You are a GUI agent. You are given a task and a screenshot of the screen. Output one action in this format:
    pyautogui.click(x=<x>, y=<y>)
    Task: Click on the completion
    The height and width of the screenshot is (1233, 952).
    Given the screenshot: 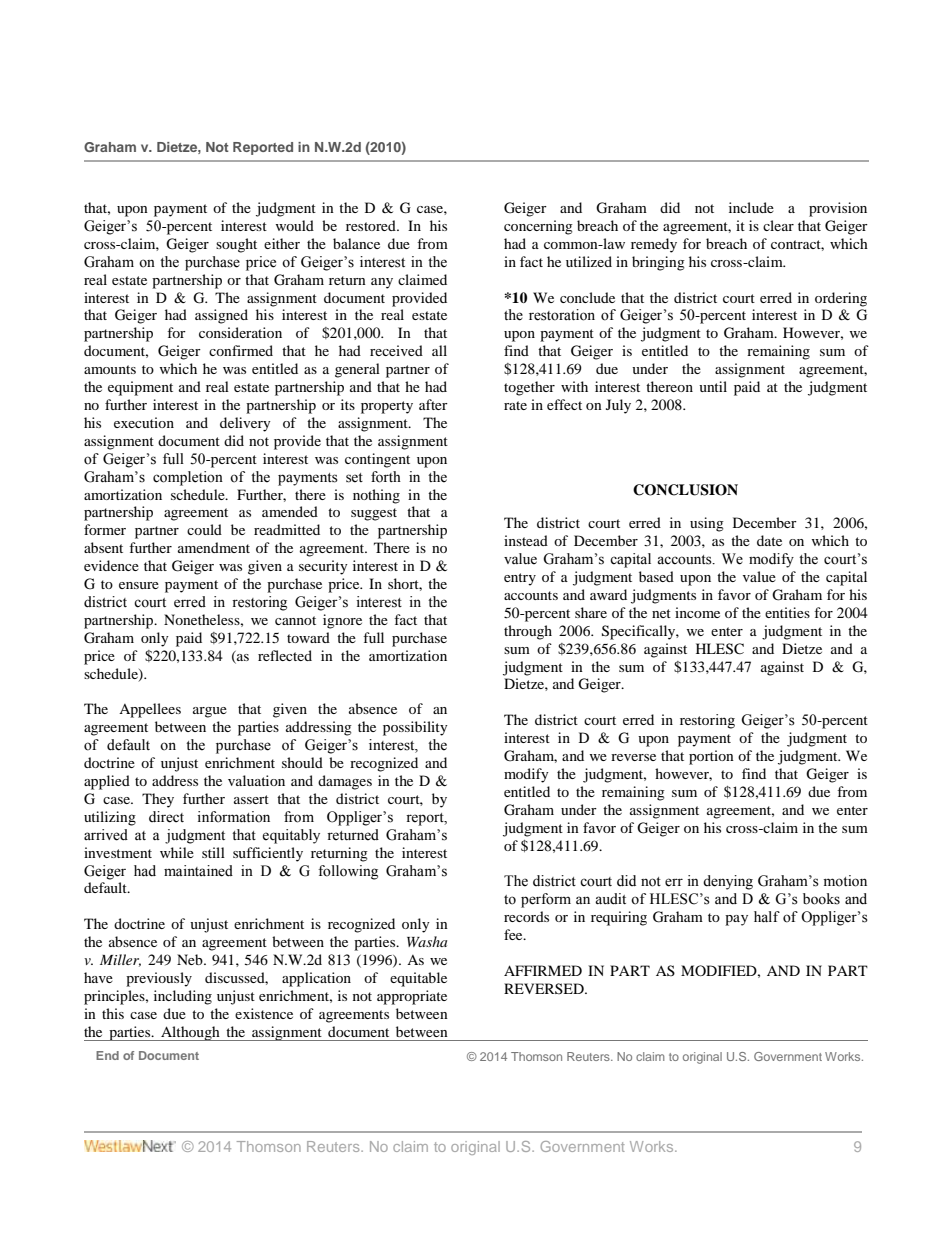 What is the action you would take?
    pyautogui.click(x=188, y=478)
